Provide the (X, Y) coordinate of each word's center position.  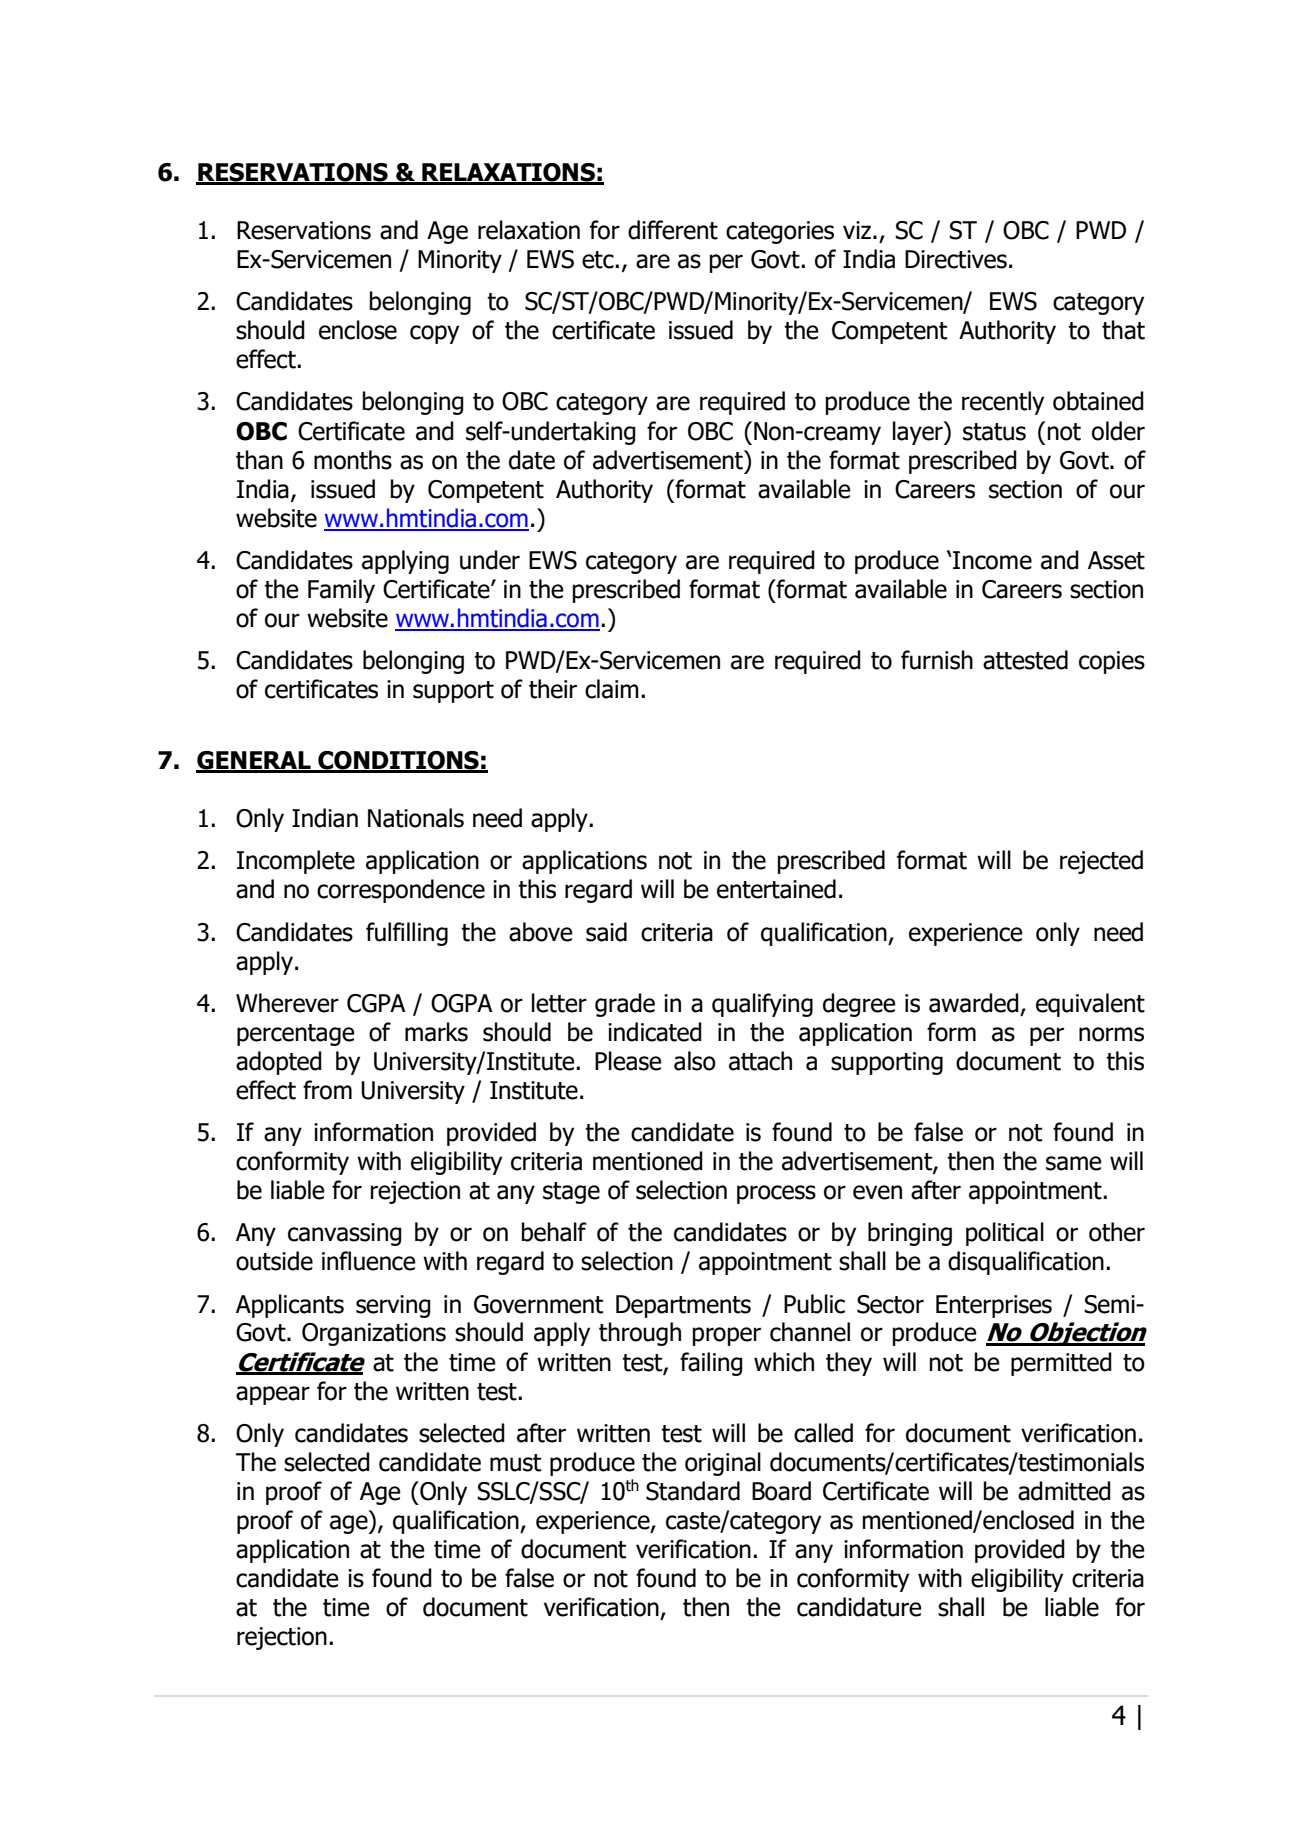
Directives (956, 259)
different (673, 230)
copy (434, 334)
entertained (776, 889)
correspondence (401, 891)
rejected (1101, 862)
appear (273, 1395)
